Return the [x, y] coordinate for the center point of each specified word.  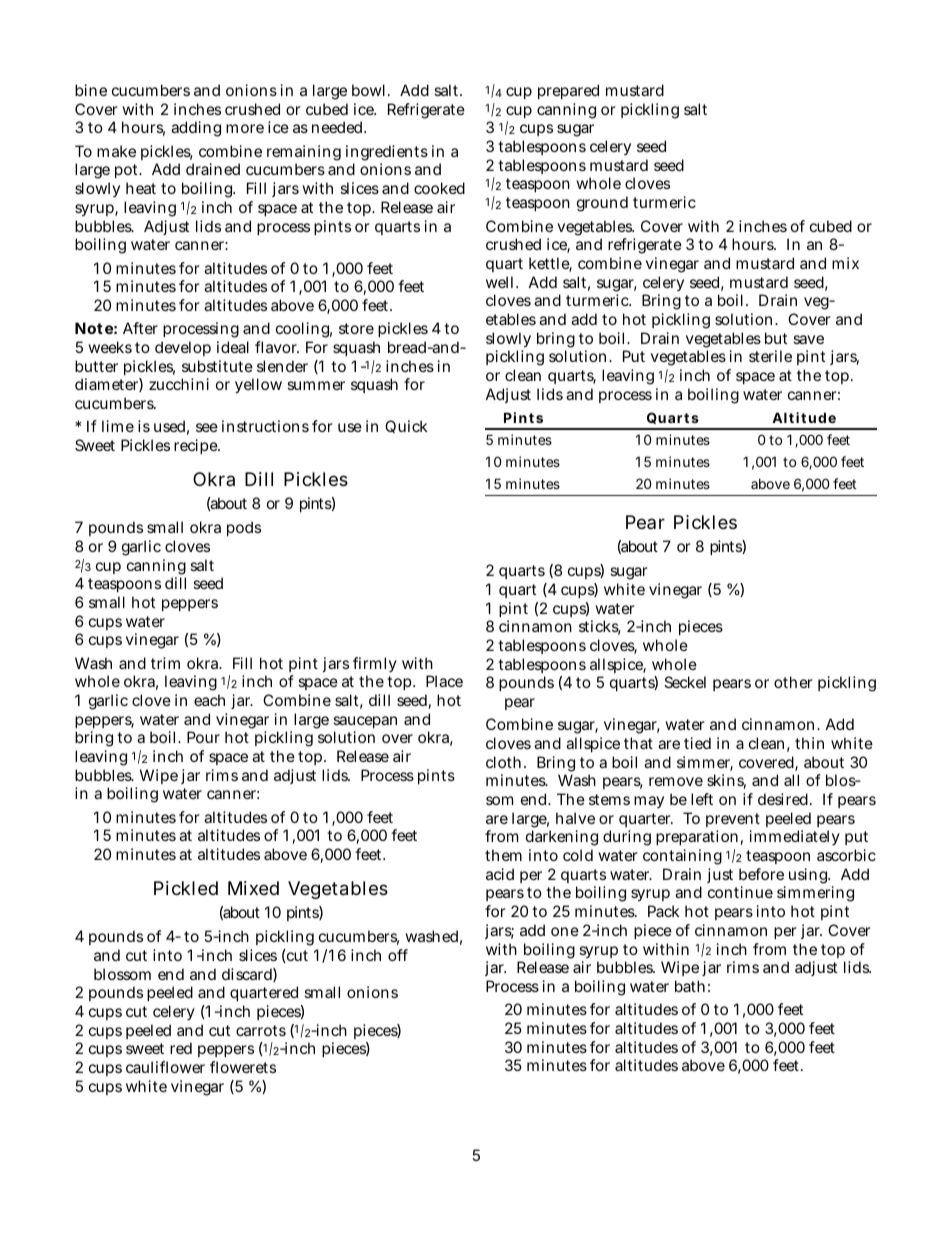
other [793, 682]
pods [244, 528]
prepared [568, 91]
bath [690, 986]
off [398, 955]
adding [196, 129]
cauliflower [165, 1067]
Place [444, 681]
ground [602, 204]
